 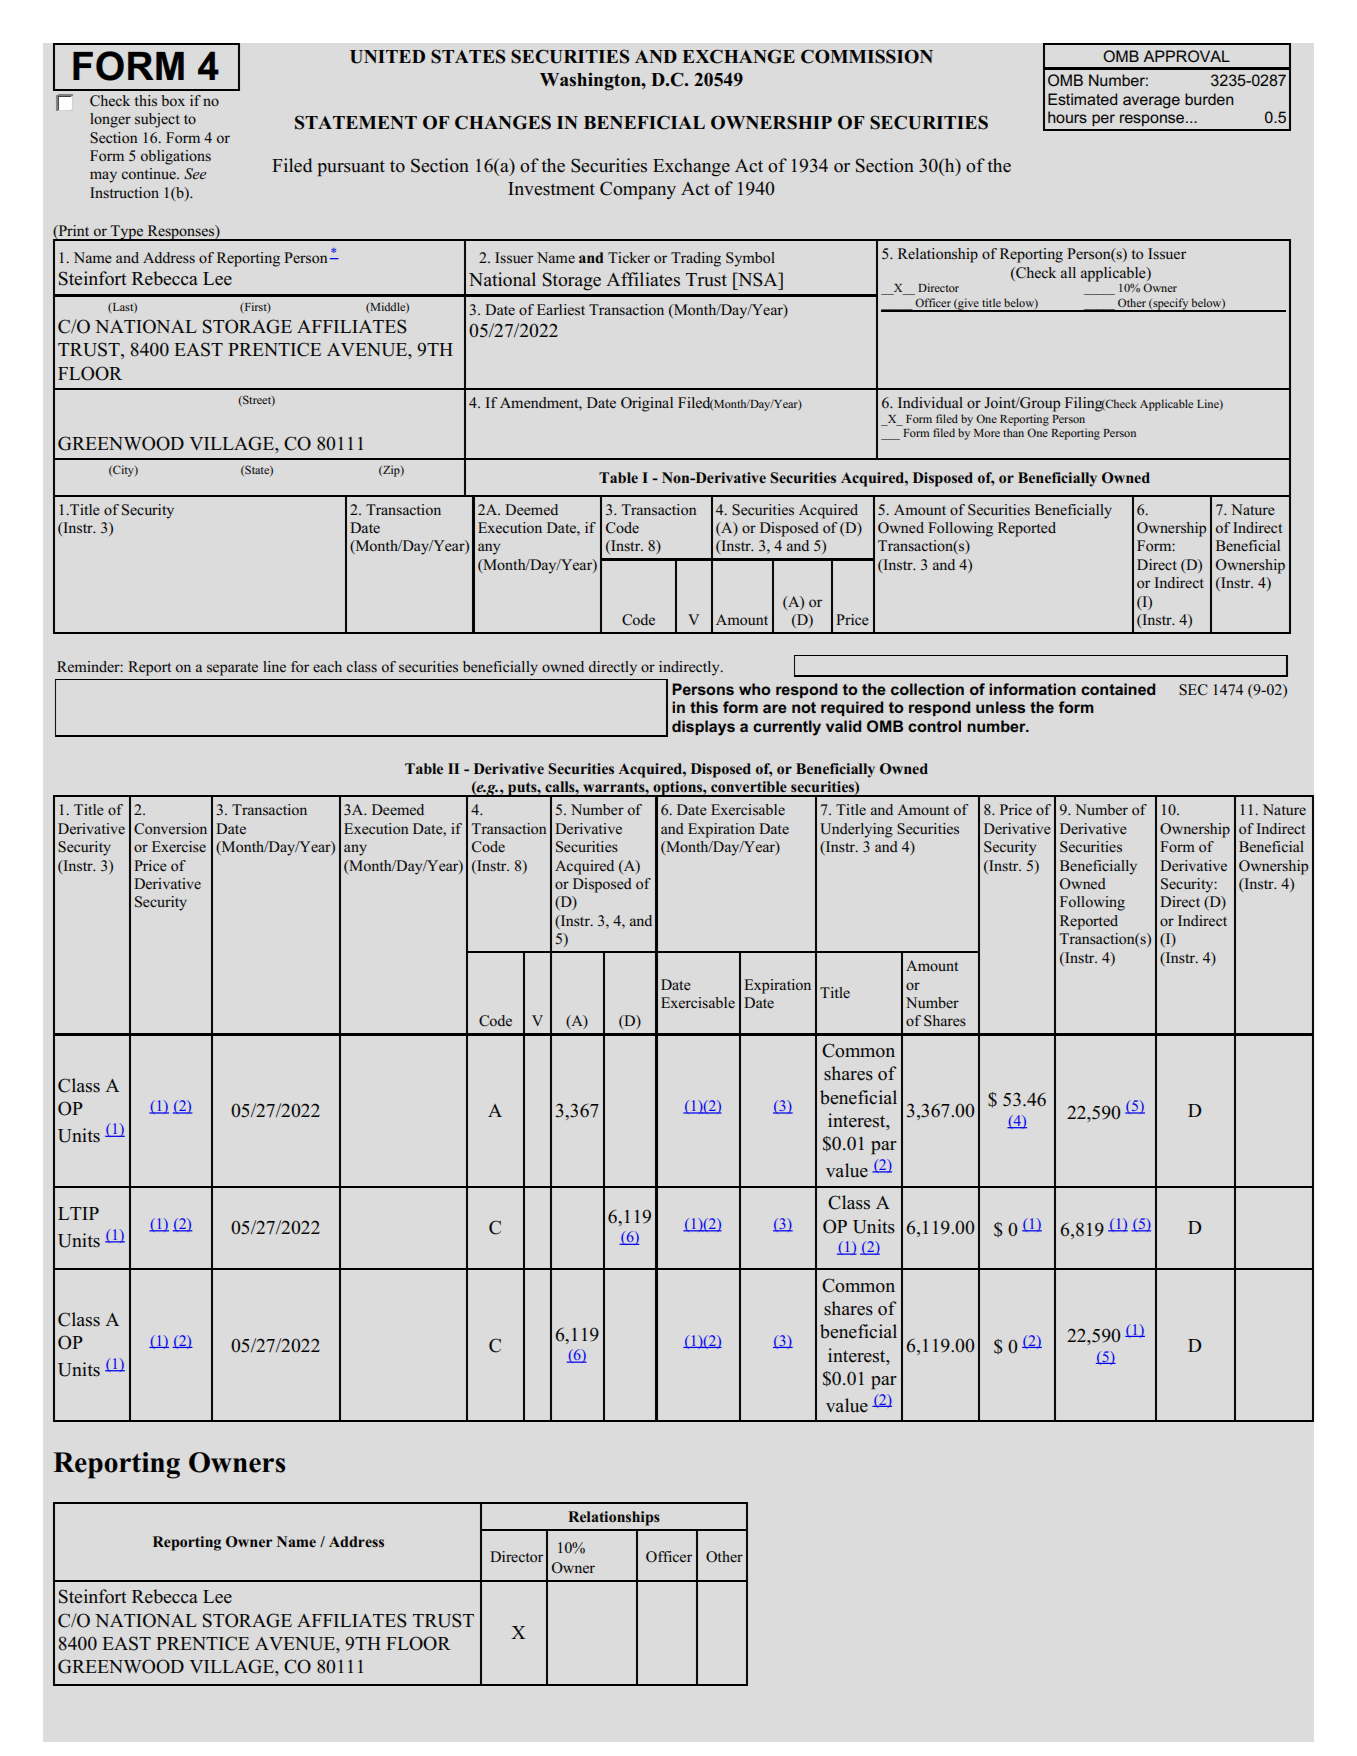 What do you see at coordinates (750, 259) in the page?
I see `Symbol` at bounding box center [750, 259].
